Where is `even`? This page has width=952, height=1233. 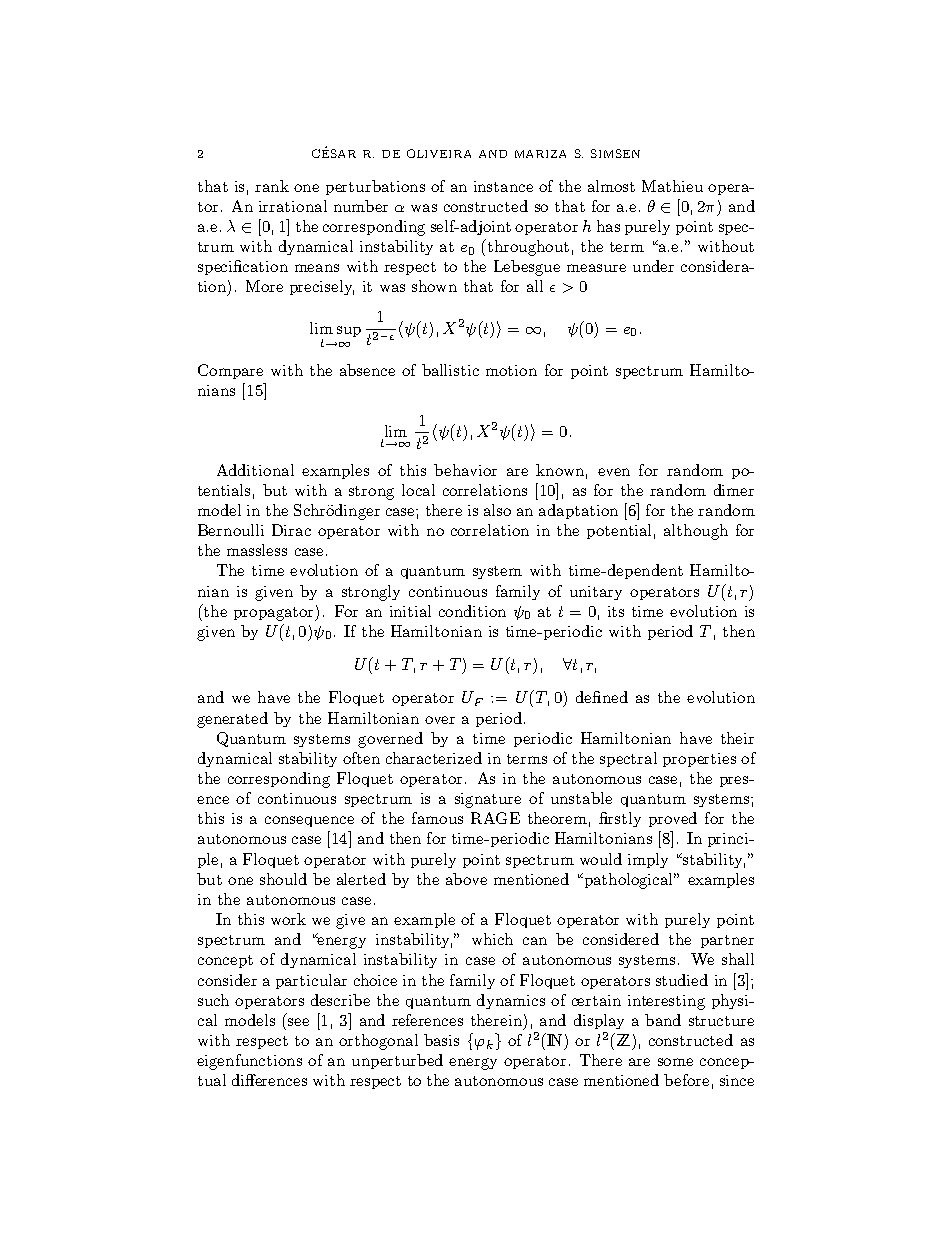
even is located at coordinates (614, 472).
